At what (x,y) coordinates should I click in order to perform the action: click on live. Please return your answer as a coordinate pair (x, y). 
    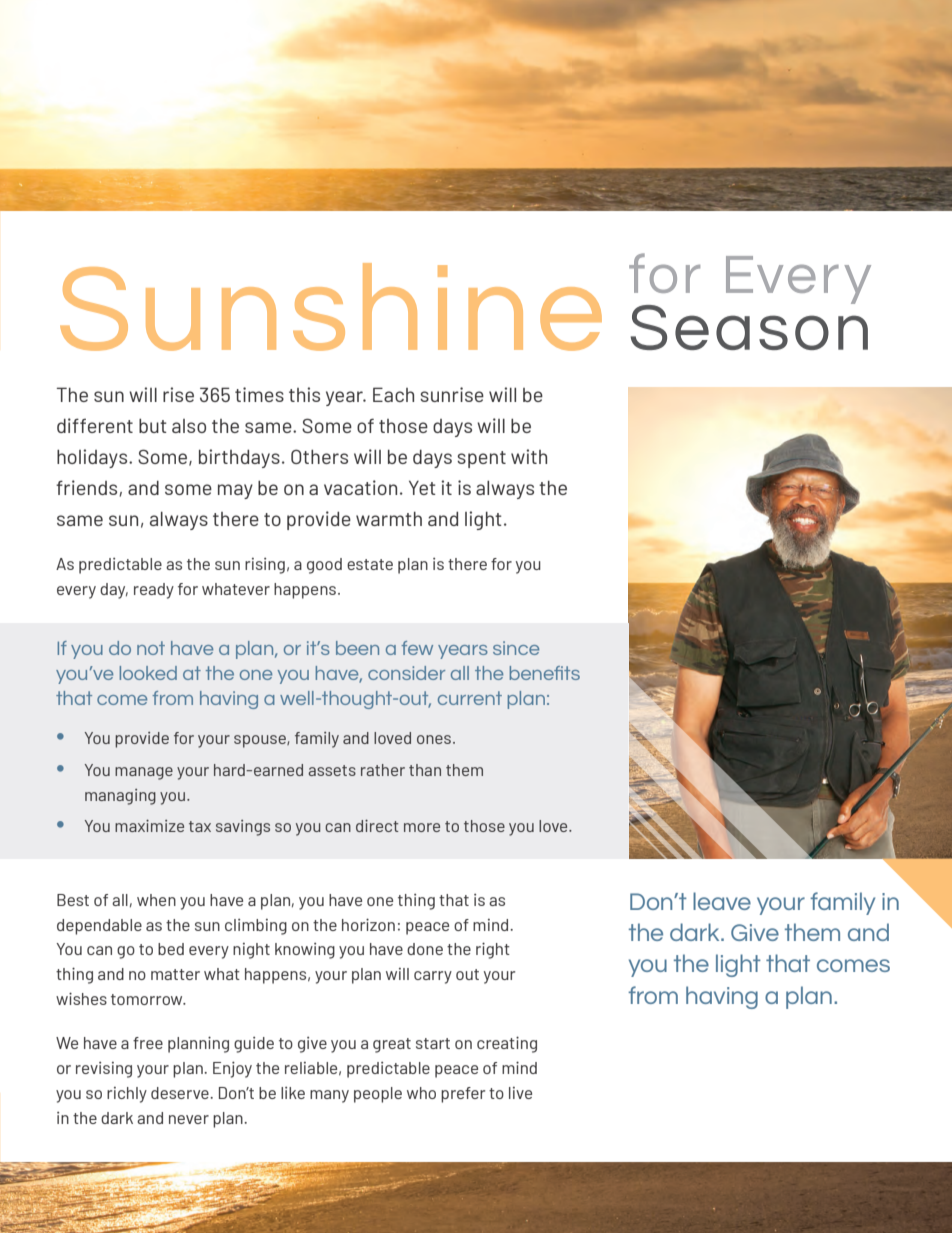
    Looking at the image, I should click on (520, 1093).
